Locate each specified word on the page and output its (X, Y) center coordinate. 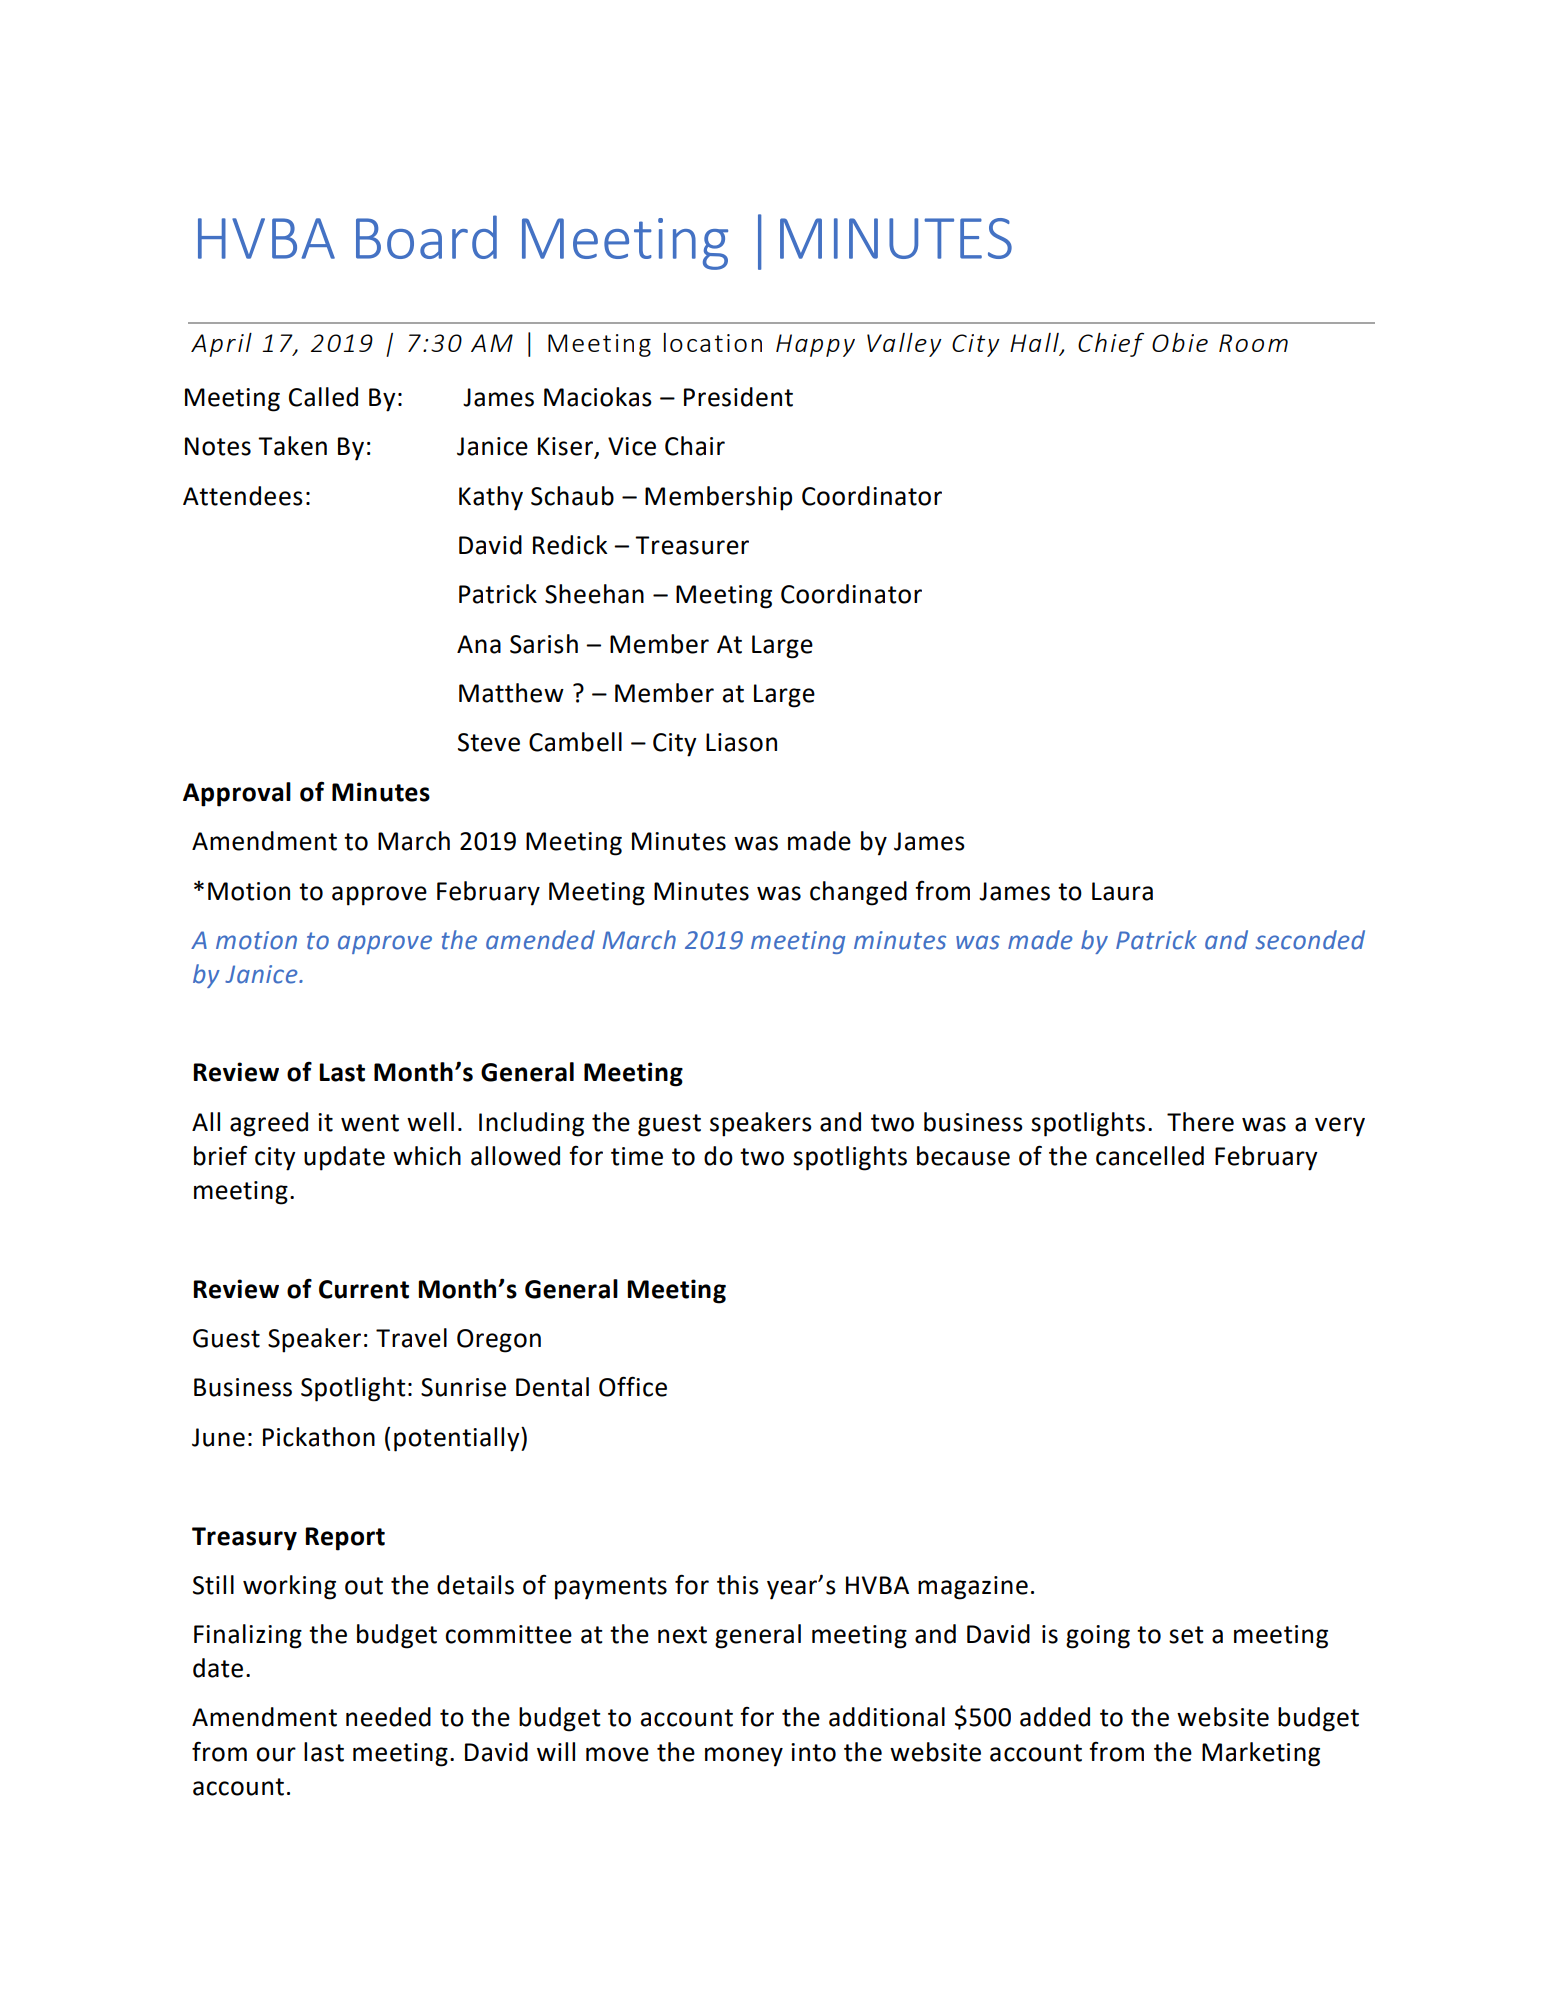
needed (388, 1717)
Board (426, 237)
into (813, 1752)
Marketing (1261, 1754)
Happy (815, 345)
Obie (1180, 342)
